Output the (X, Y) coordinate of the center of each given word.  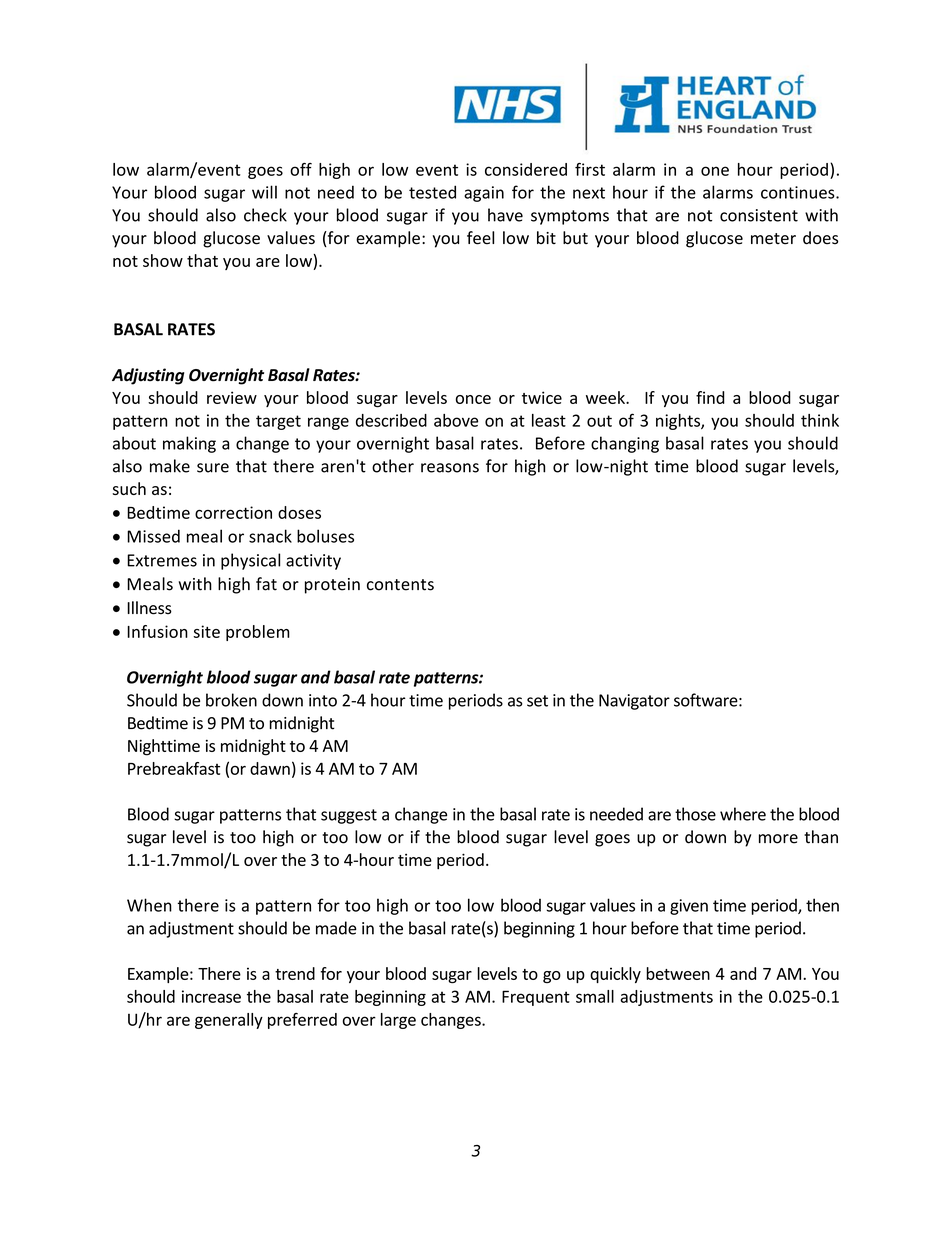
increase (211, 996)
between (678, 973)
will (264, 192)
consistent (759, 215)
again (484, 194)
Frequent (536, 998)
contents (400, 585)
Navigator (634, 702)
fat (266, 584)
